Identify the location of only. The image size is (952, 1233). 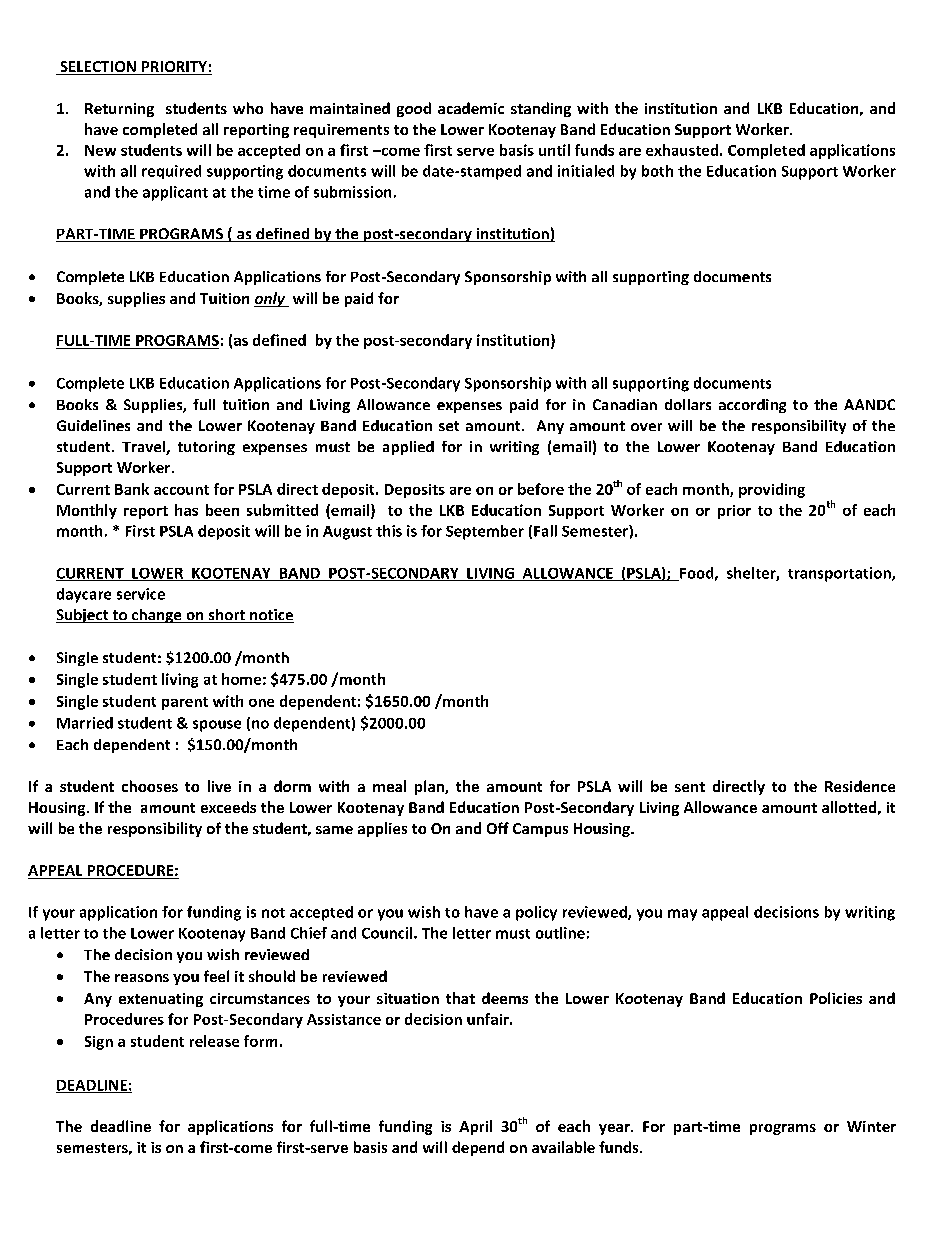
(271, 299).
